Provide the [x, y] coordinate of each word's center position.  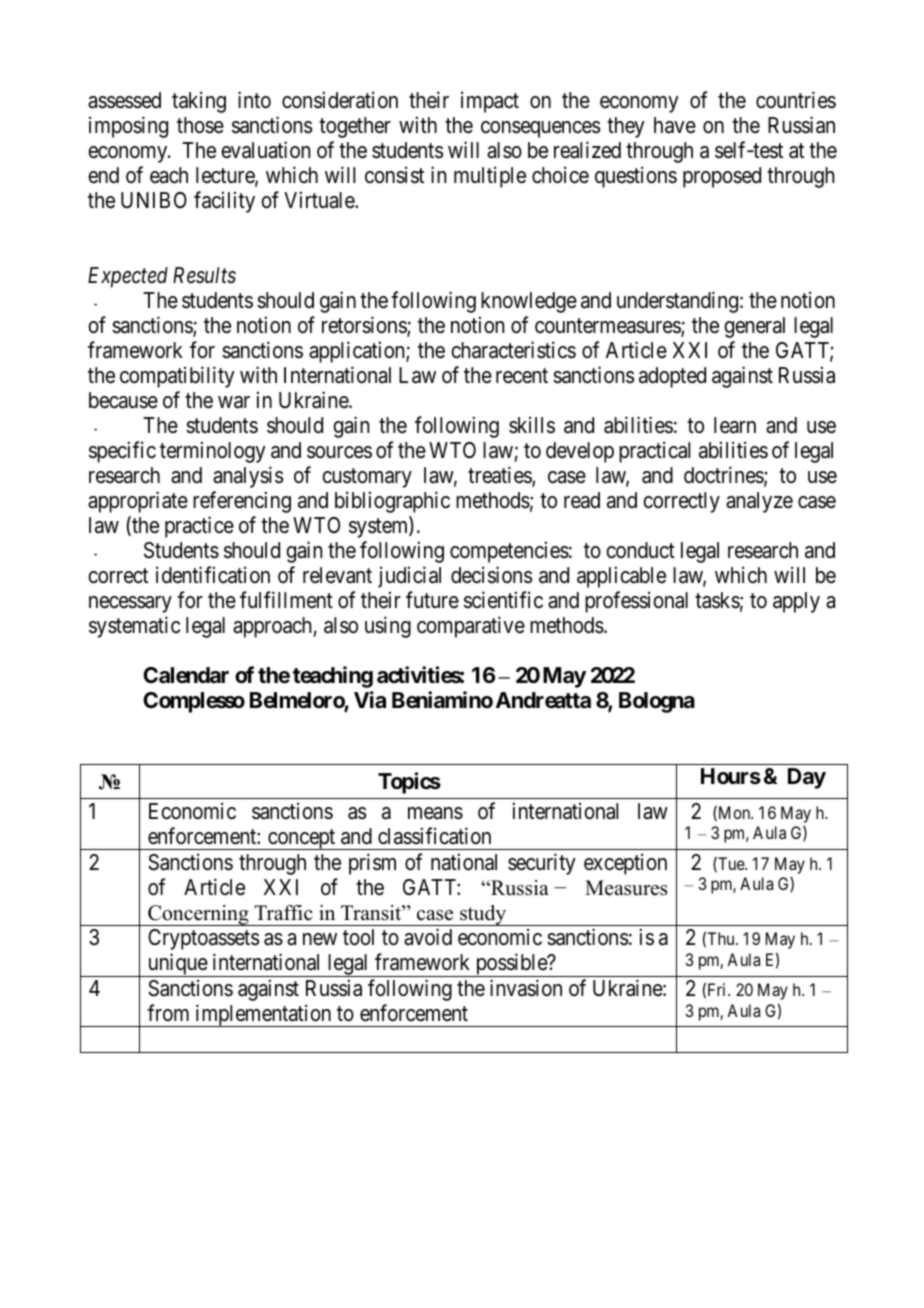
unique [177, 965]
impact [490, 102]
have [675, 125]
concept [302, 839]
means [435, 813]
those [200, 125]
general [754, 327]
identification [213, 575]
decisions [492, 575]
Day [807, 778]
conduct [640, 550]
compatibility [177, 377]
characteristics [513, 350]
